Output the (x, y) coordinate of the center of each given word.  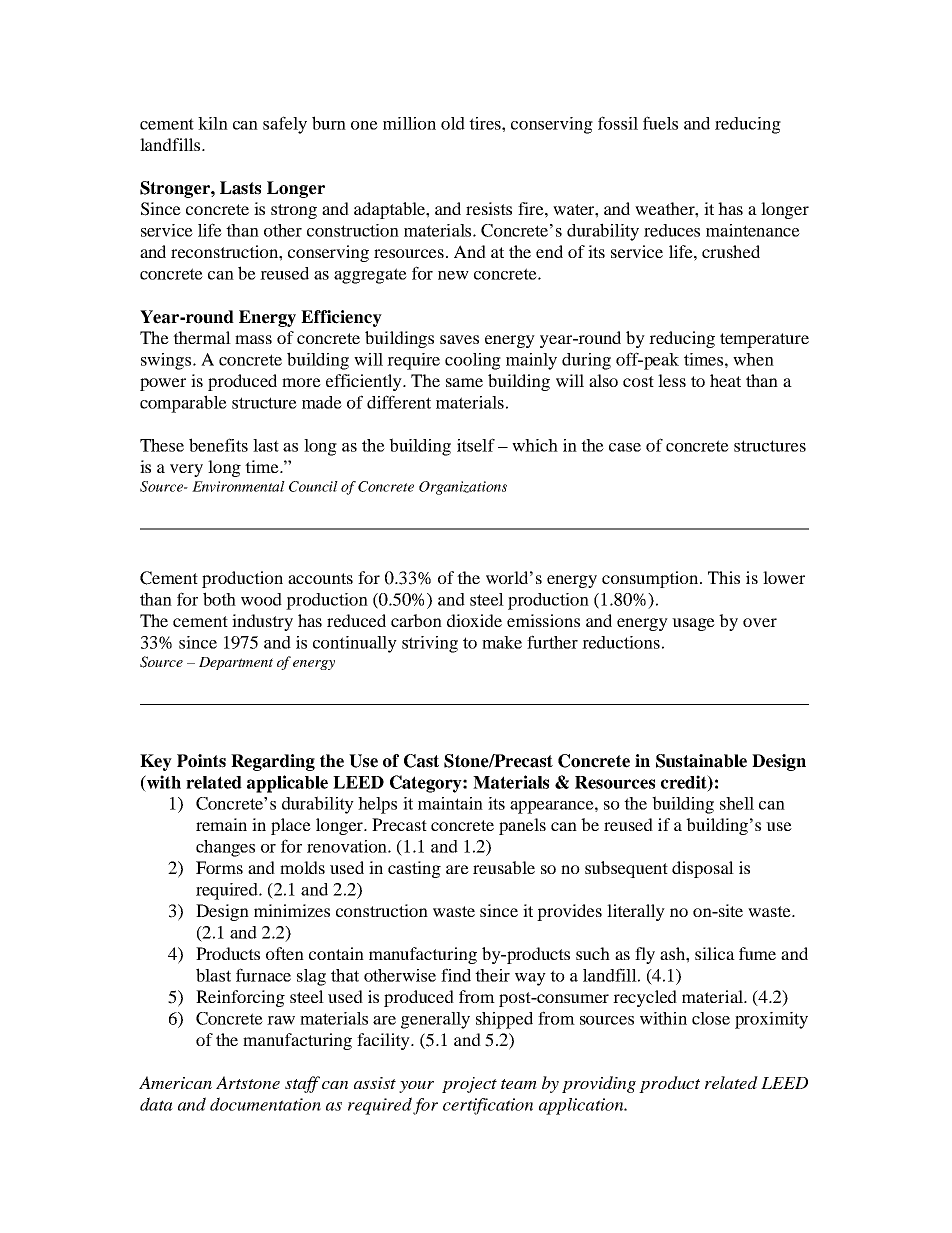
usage (693, 624)
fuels (660, 123)
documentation (265, 1104)
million (409, 123)
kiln (213, 123)
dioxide (474, 620)
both (219, 599)
